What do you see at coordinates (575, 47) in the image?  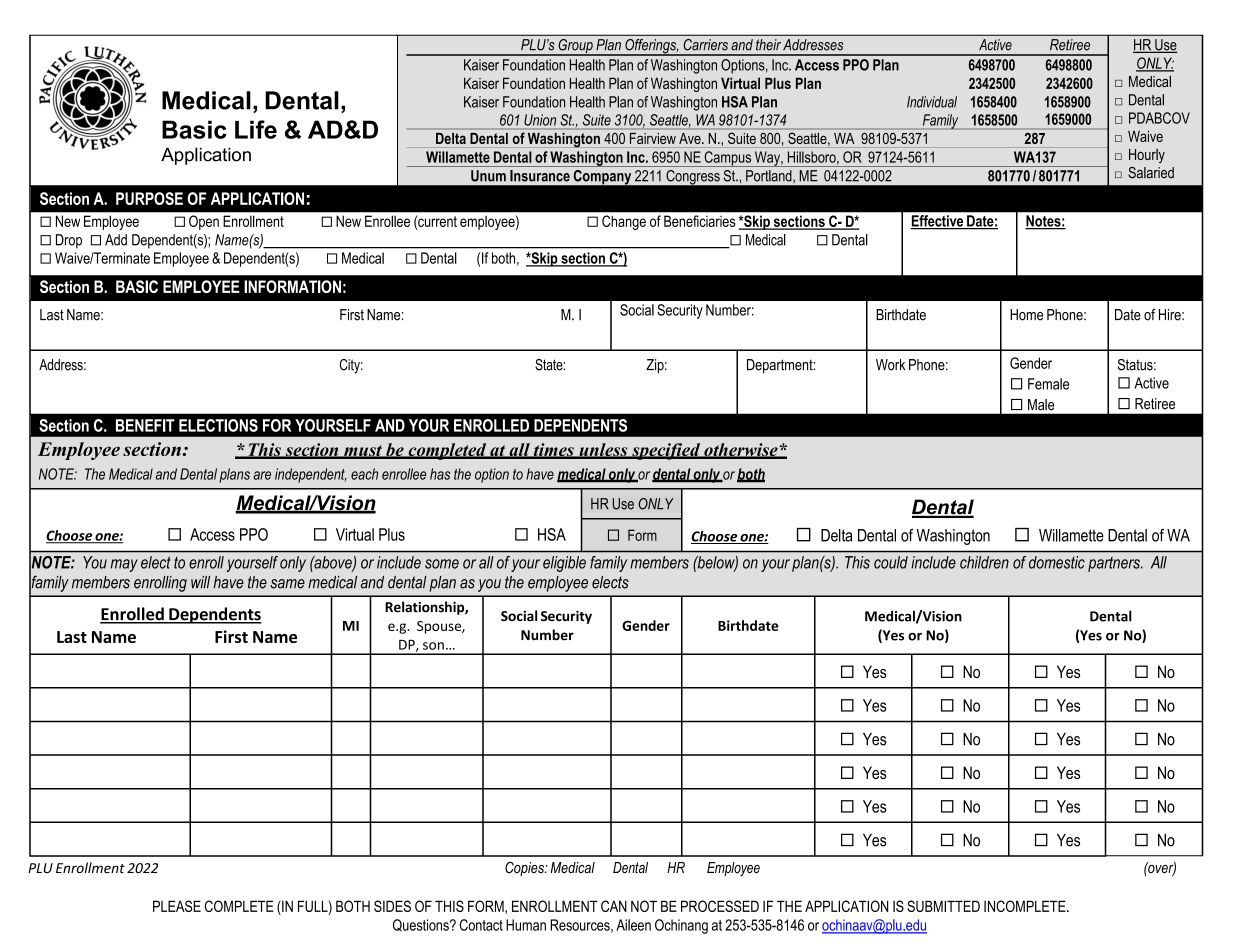 I see `Group` at bounding box center [575, 47].
